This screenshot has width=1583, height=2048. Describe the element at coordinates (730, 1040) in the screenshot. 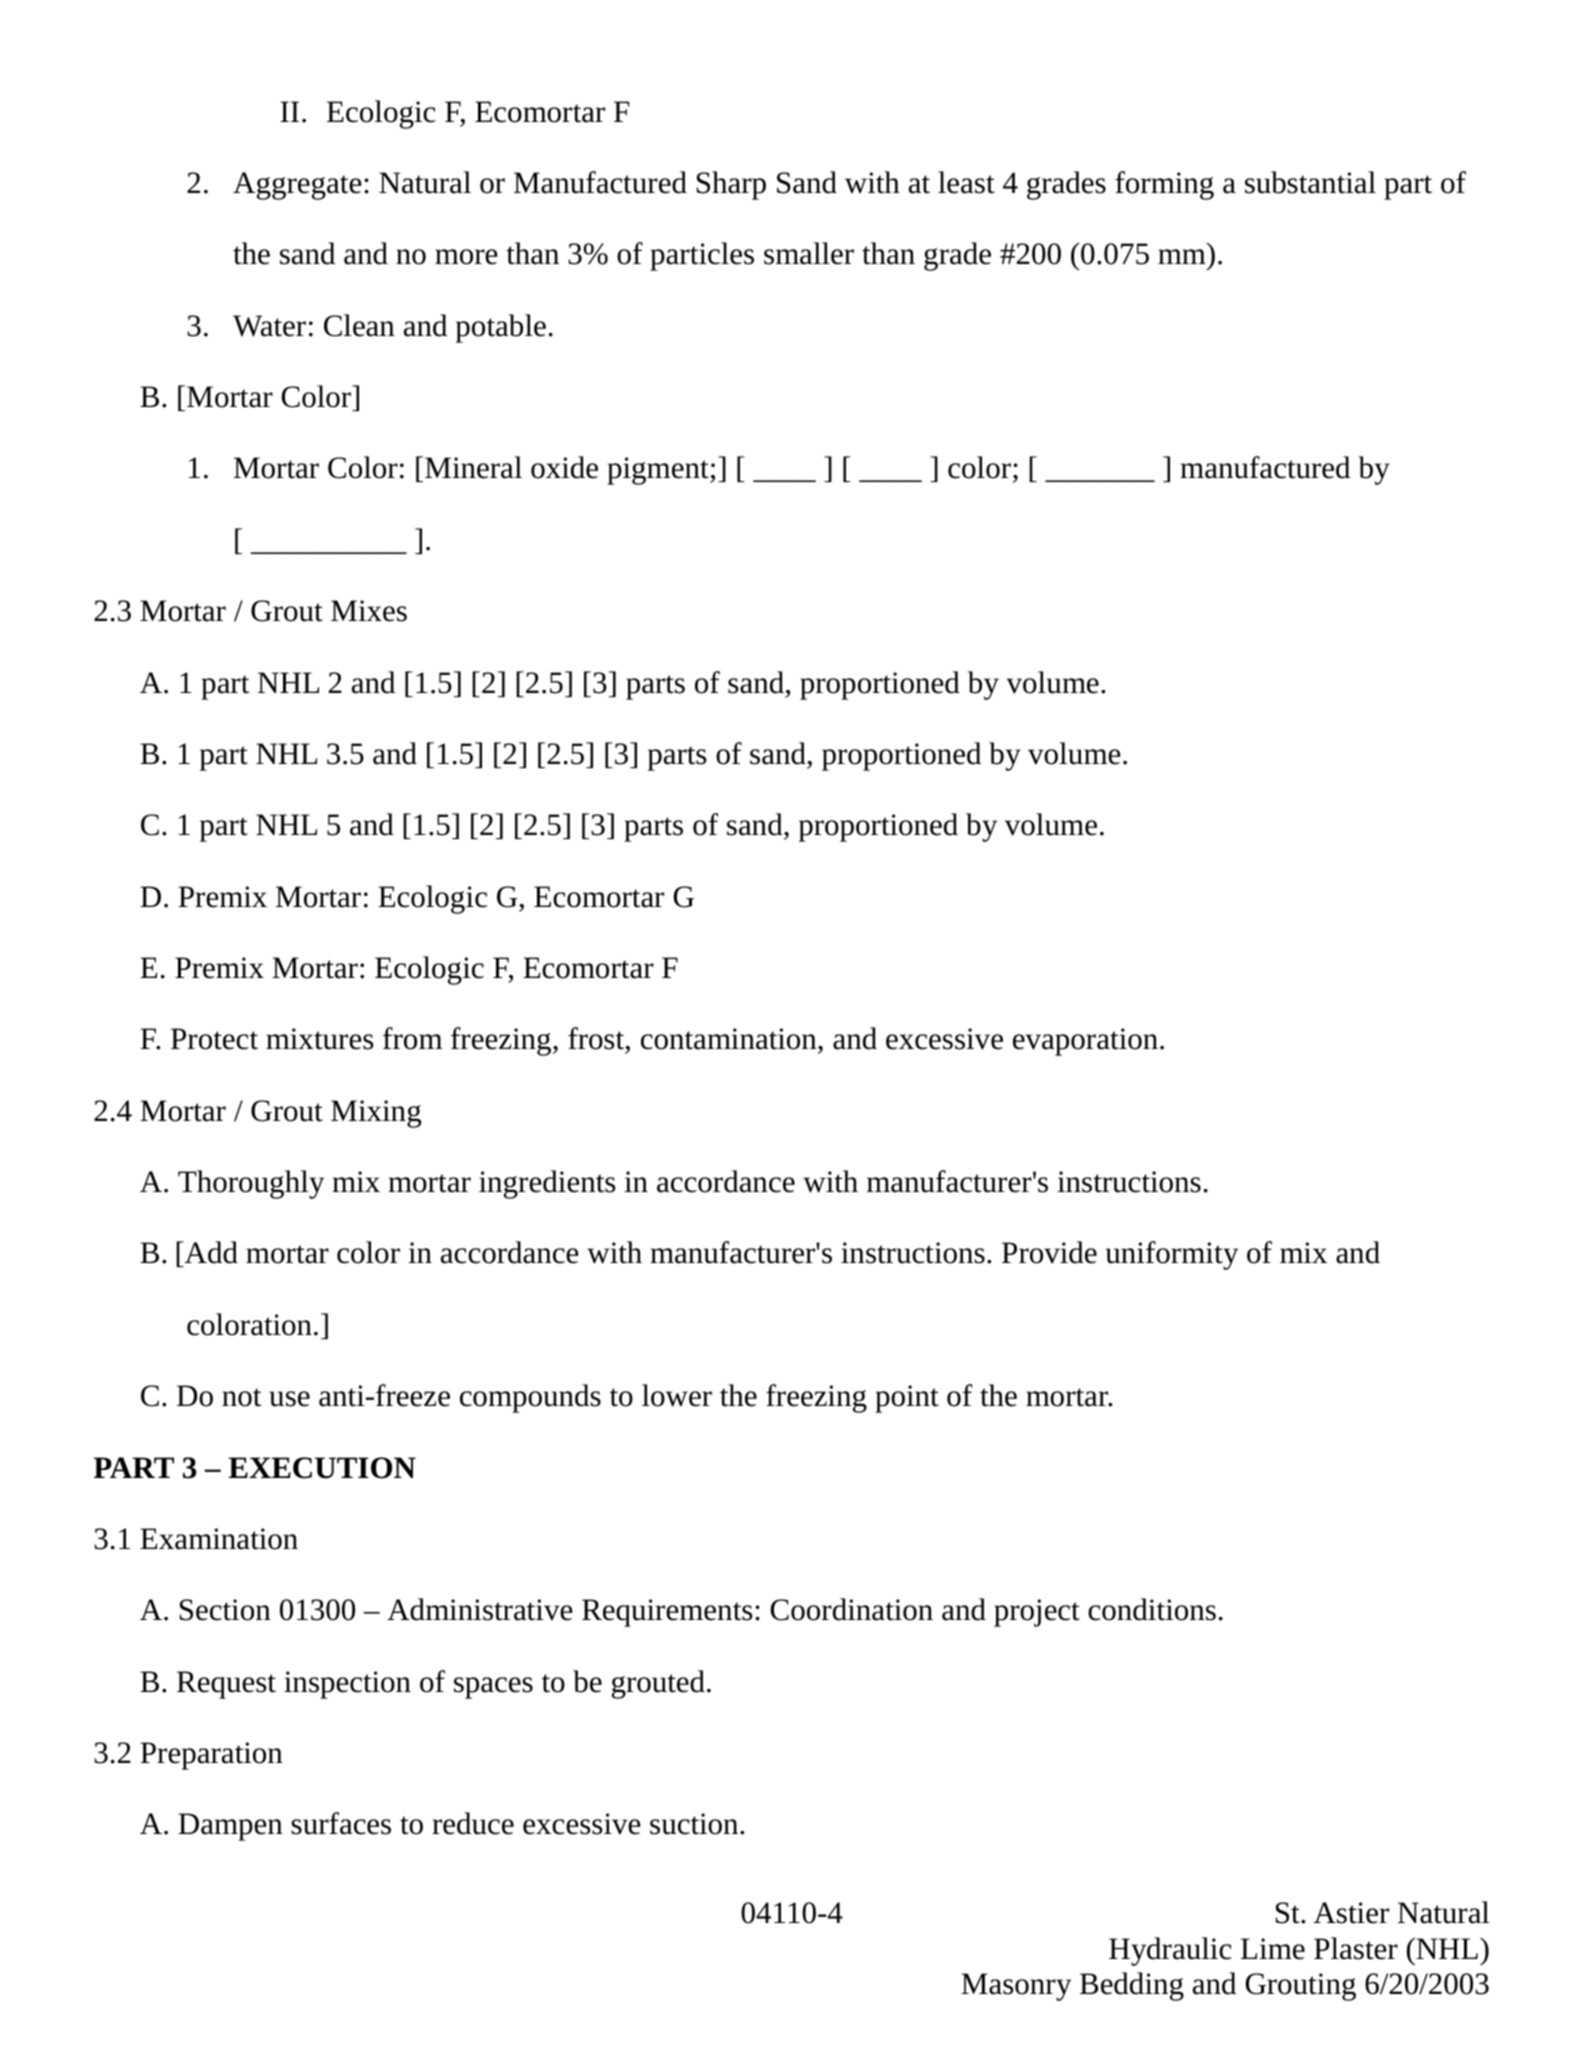

I see `contamination` at that location.
